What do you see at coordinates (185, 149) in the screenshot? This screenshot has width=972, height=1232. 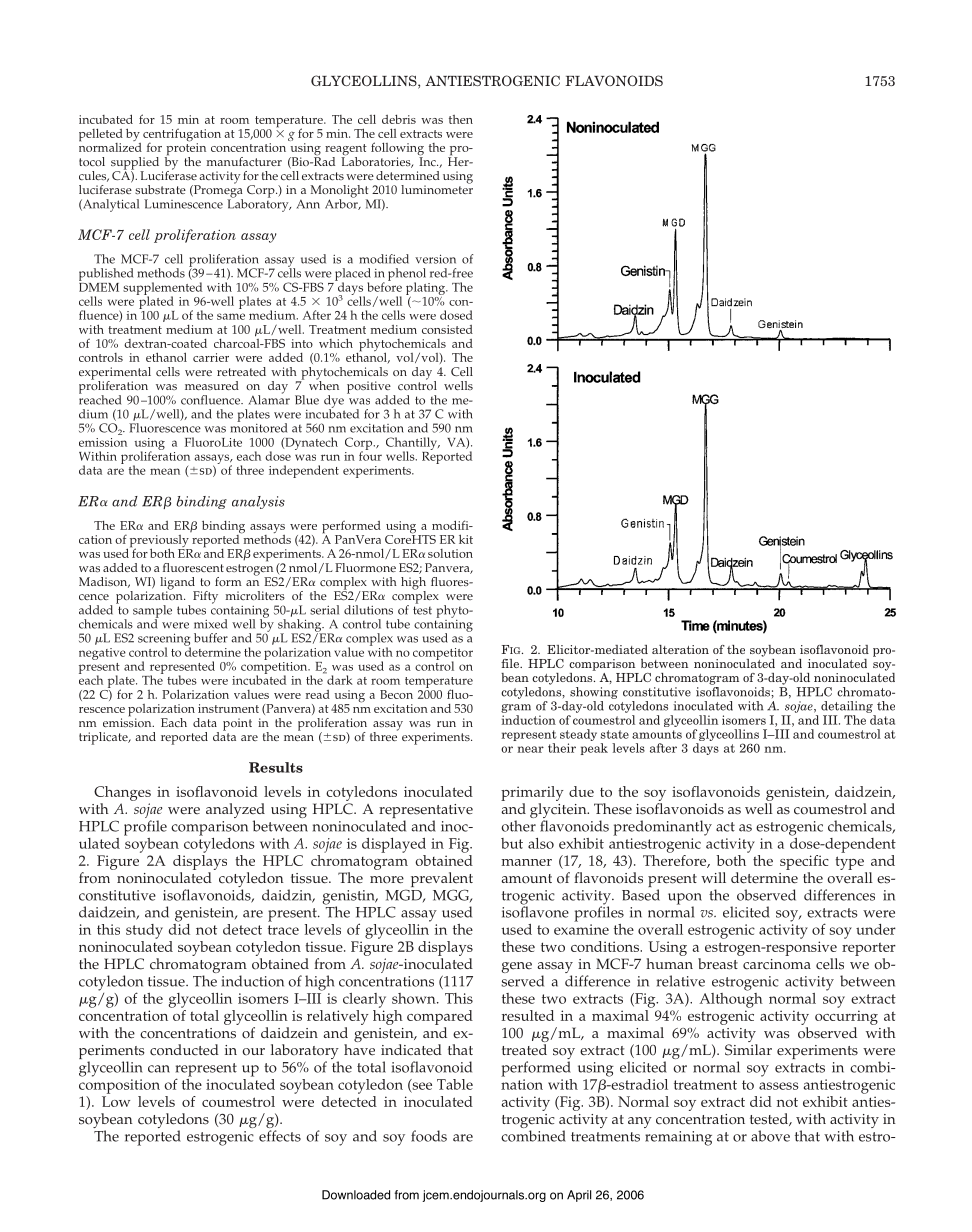 I see `protein` at bounding box center [185, 149].
